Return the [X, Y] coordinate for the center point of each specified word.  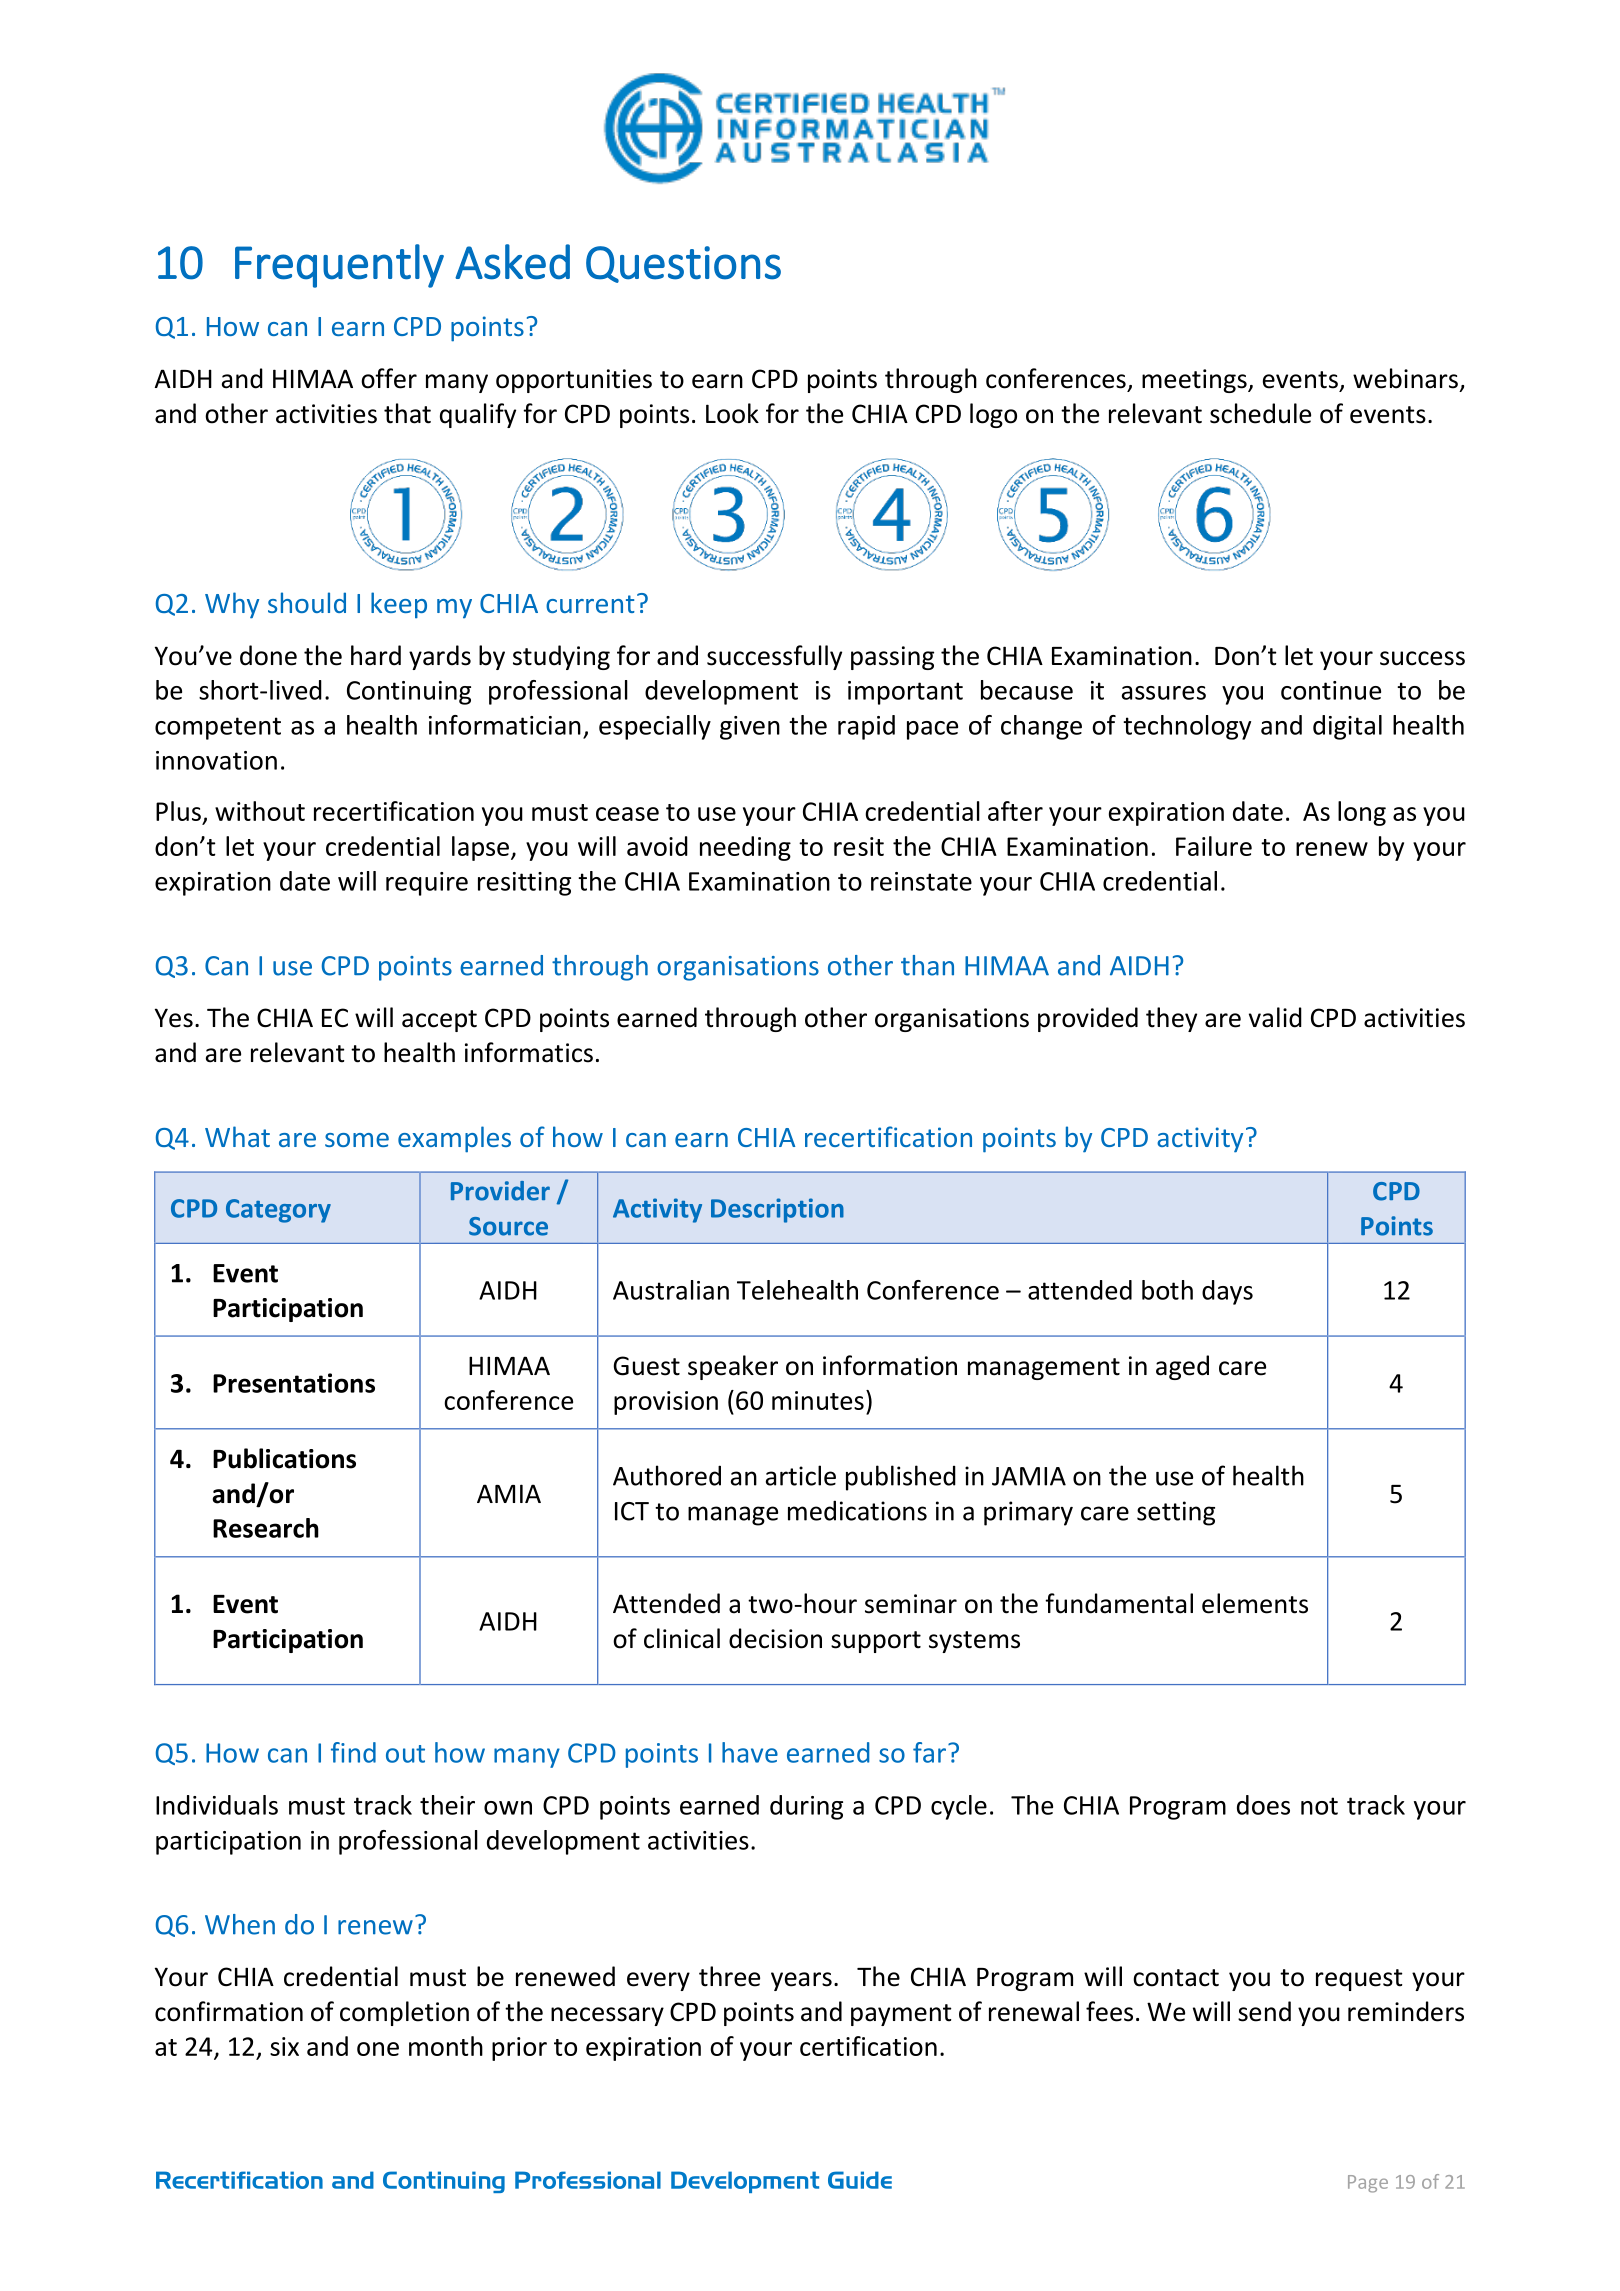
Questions [683, 264]
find [353, 1752]
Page [1368, 2184]
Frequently [339, 266]
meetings [1195, 381]
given [750, 728]
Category [278, 1211]
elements [1255, 1603]
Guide [860, 2180]
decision [775, 1638]
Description [777, 1210]
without [260, 811]
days [1227, 1292]
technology [1187, 727]
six [284, 2046]
